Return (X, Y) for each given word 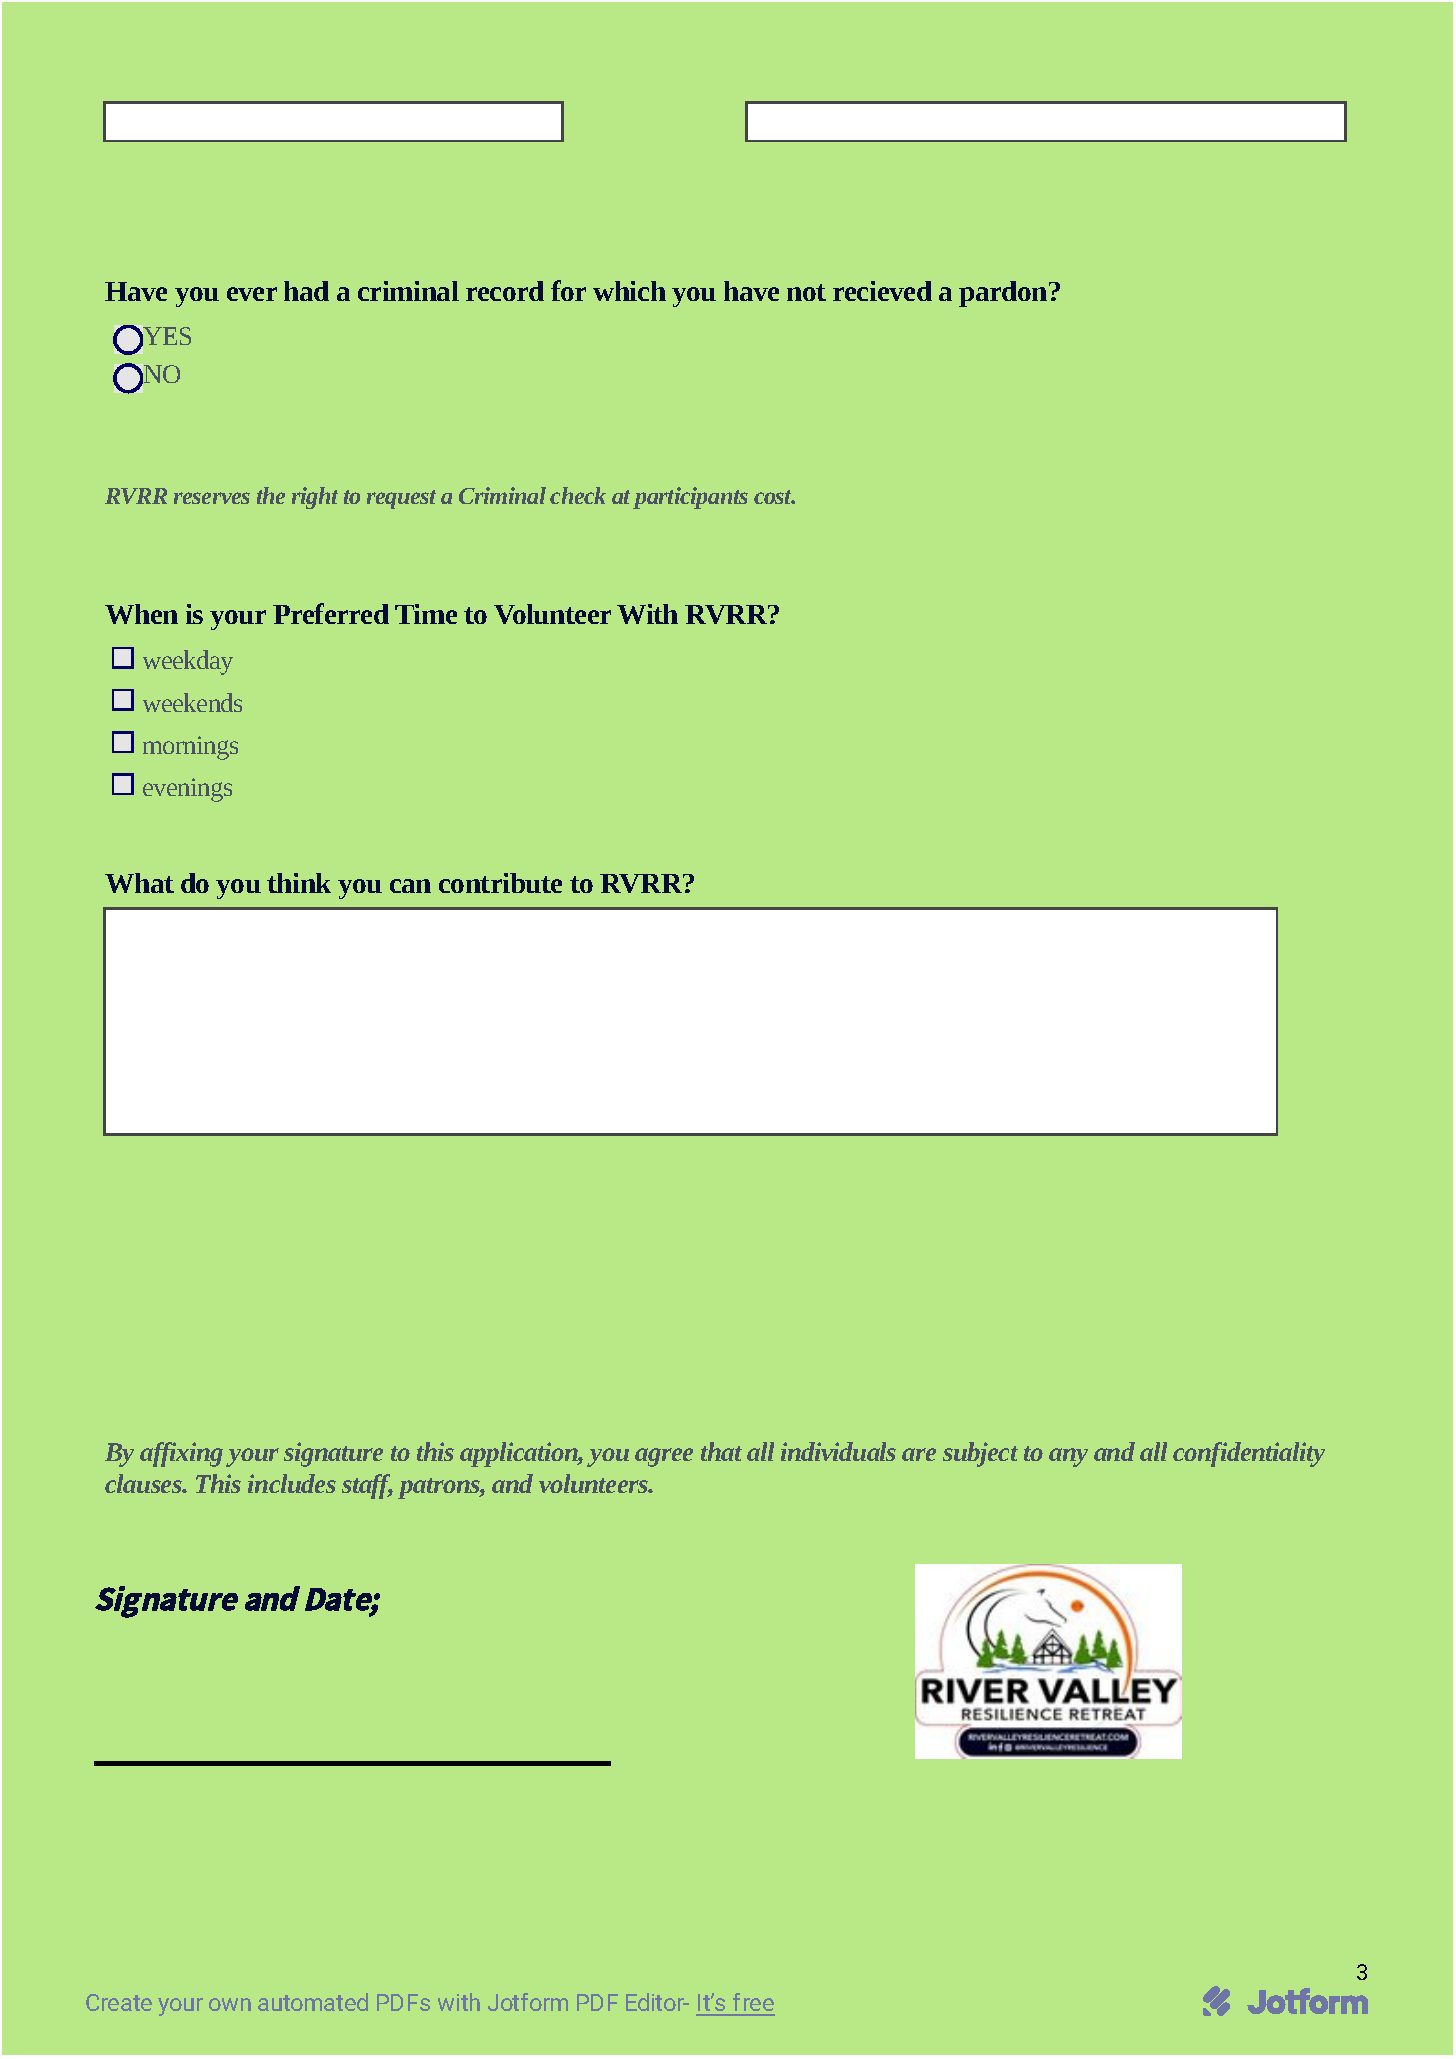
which (629, 291)
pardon (1004, 294)
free (753, 2004)
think (299, 883)
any (1068, 1457)
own (230, 2004)
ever (252, 294)
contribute (500, 883)
